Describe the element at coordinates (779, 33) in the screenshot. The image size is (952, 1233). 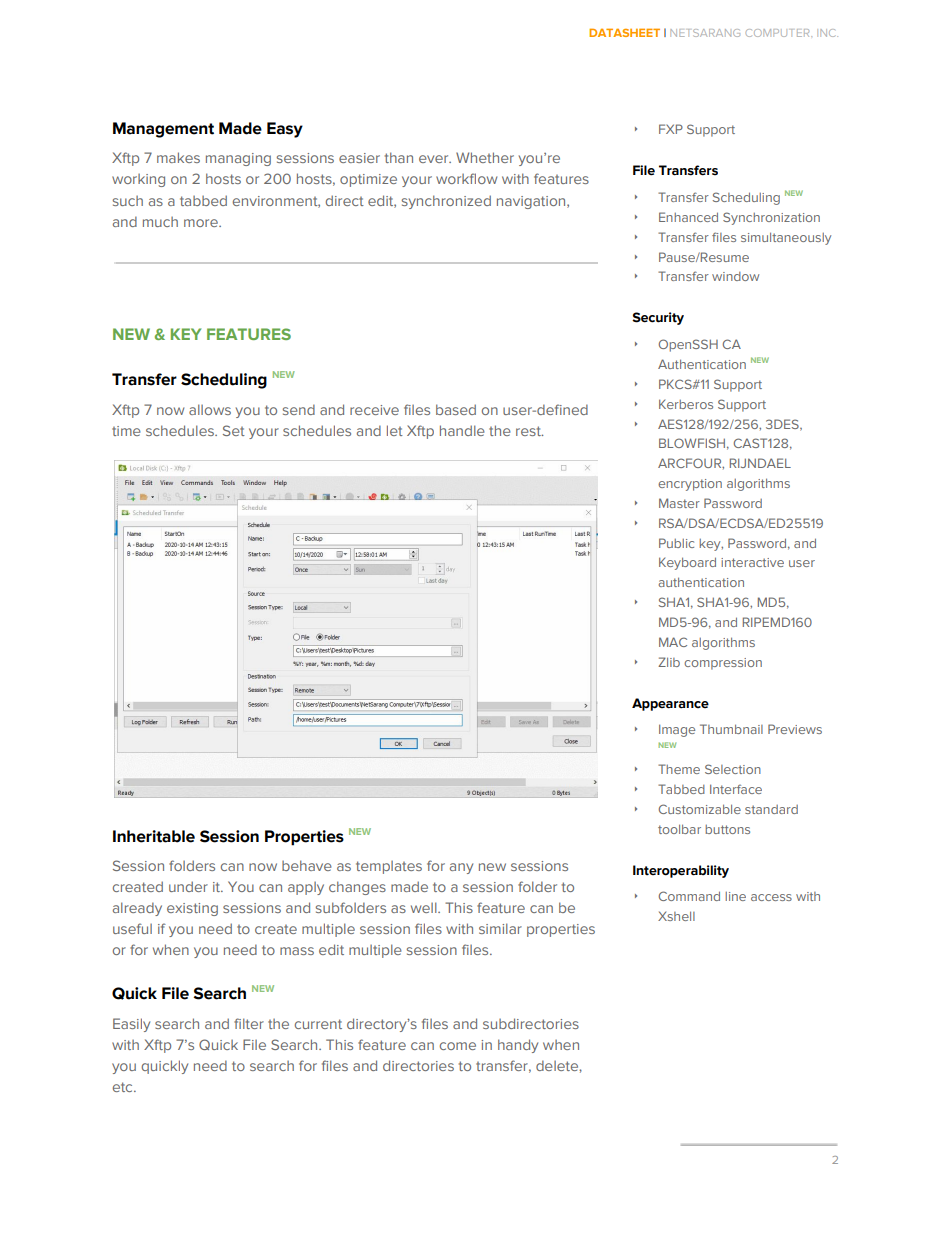
I see `COMPUTER` at that location.
